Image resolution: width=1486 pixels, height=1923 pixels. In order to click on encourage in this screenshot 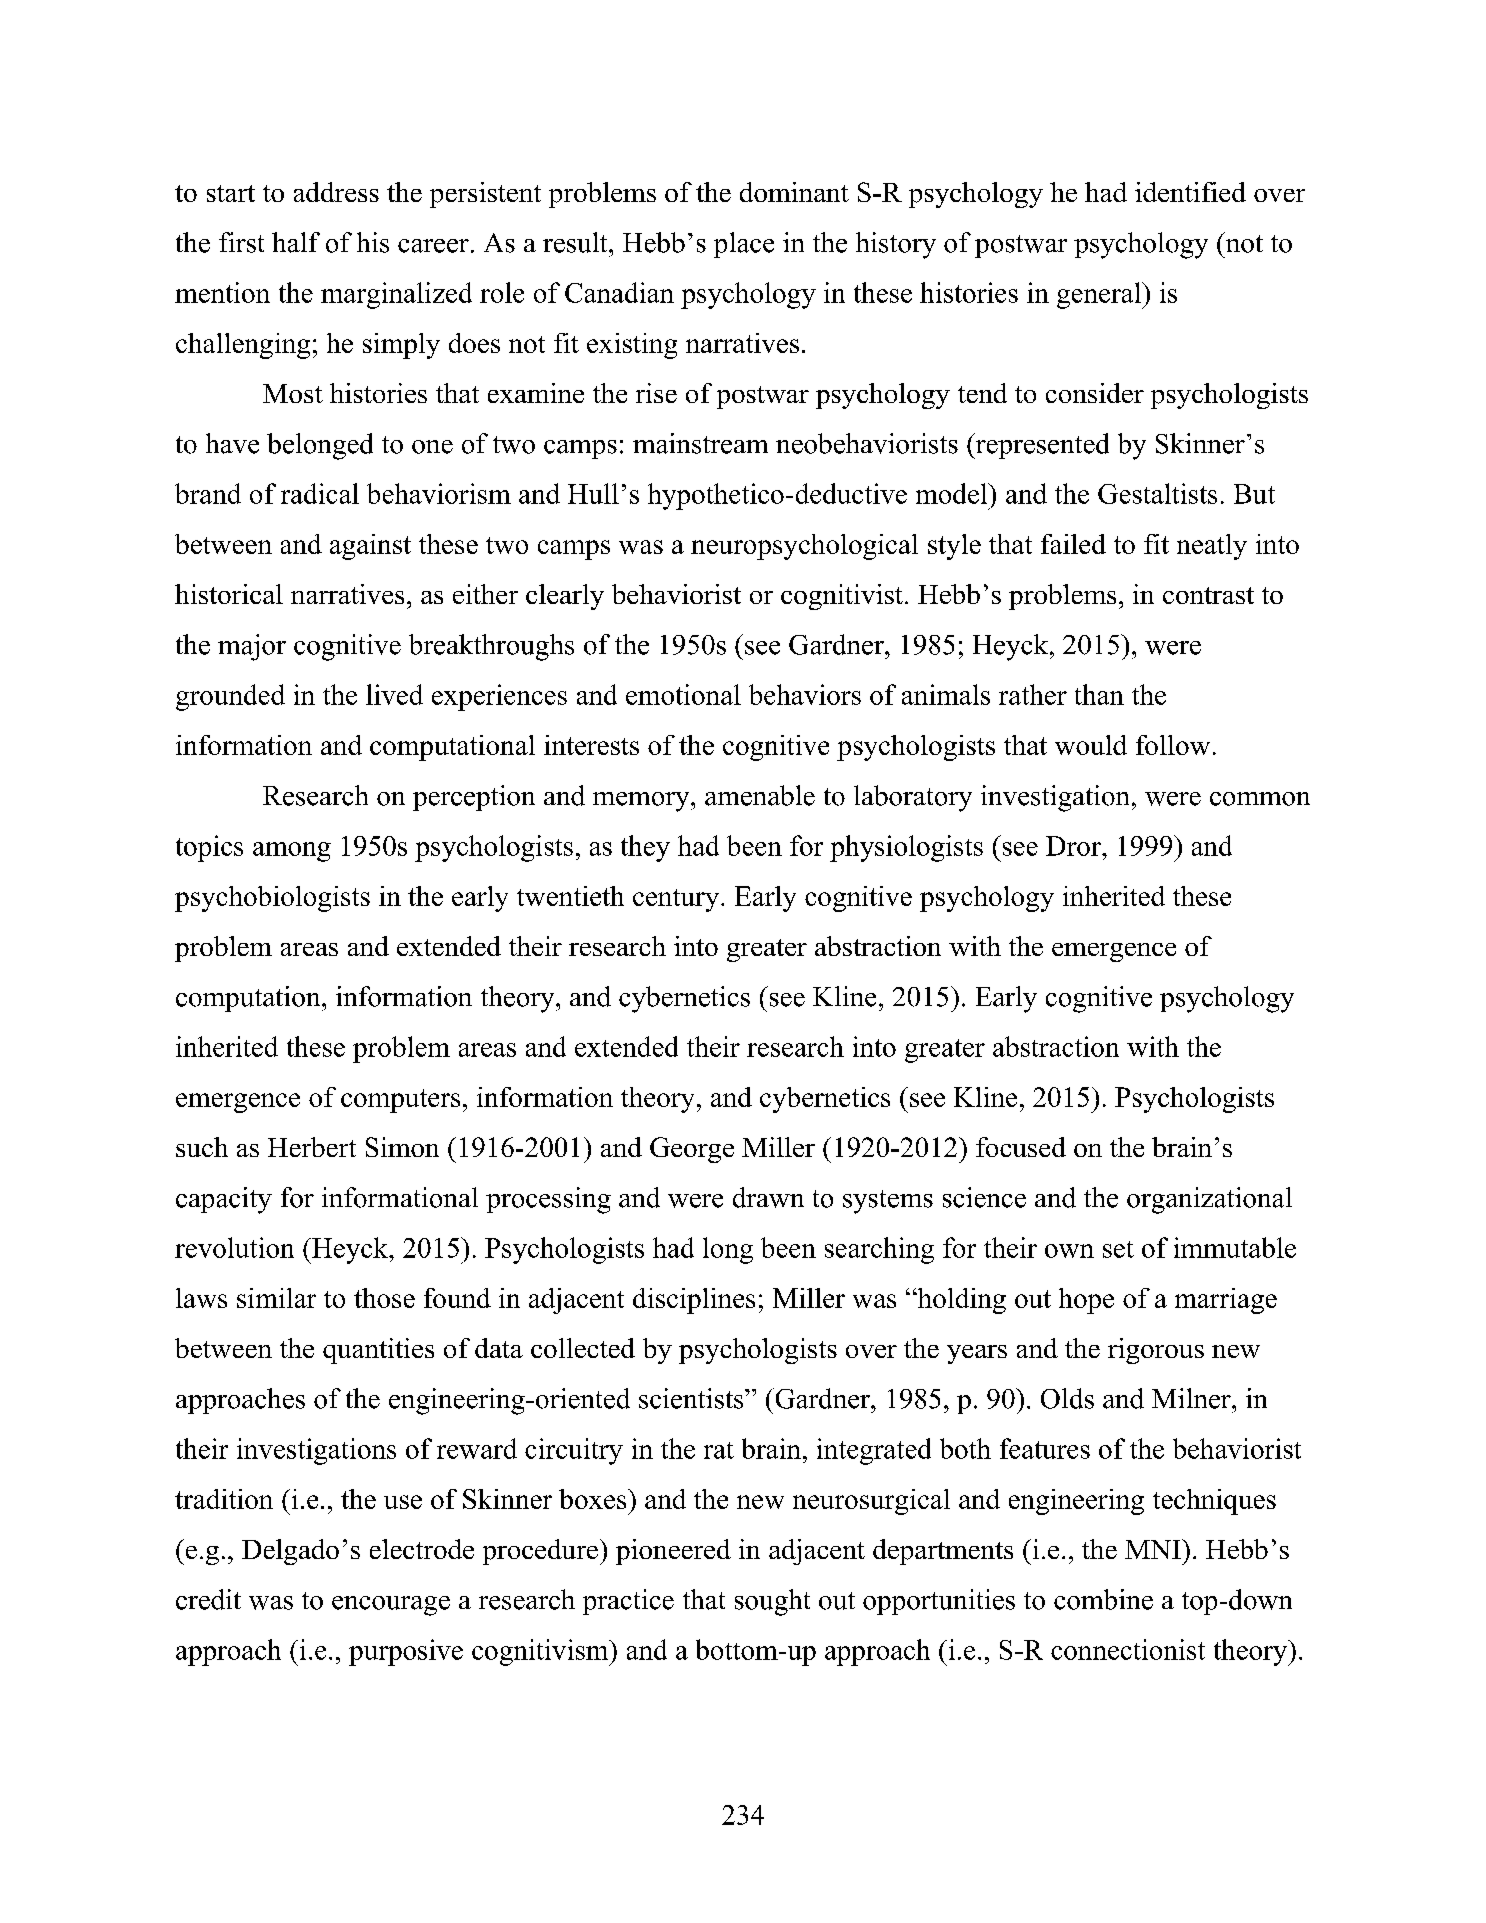, I will do `click(391, 1606)`.
